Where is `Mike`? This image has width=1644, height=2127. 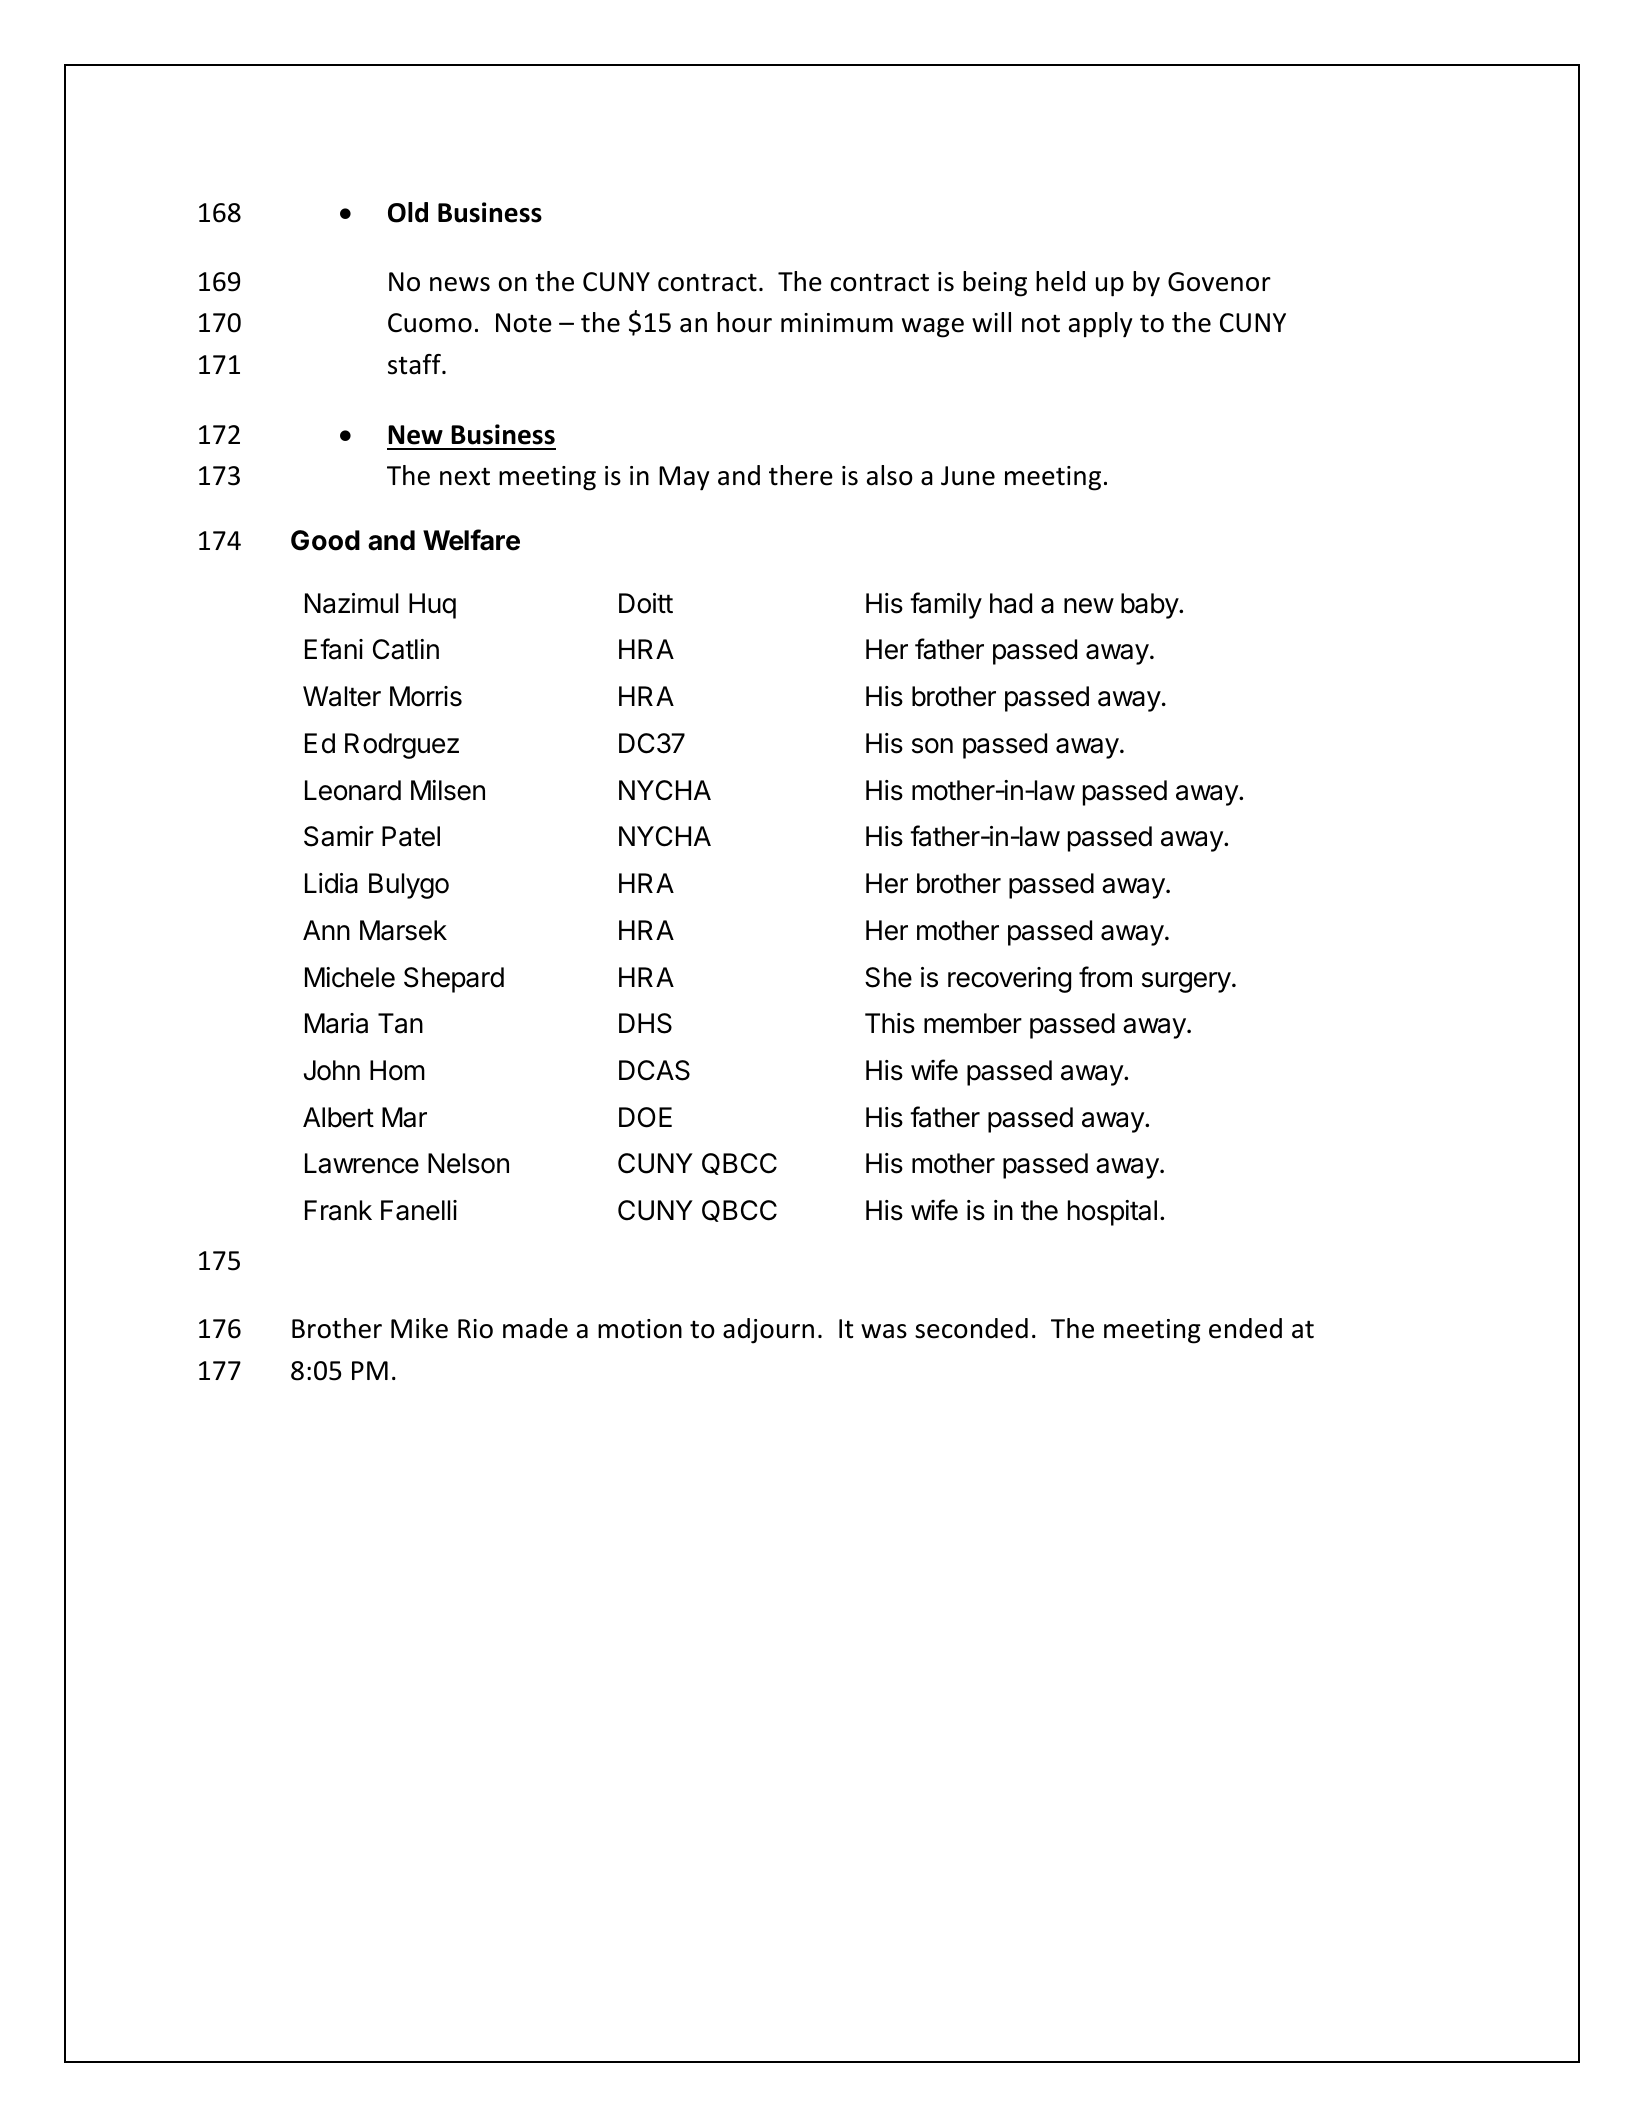
Mike is located at coordinates (419, 1328).
